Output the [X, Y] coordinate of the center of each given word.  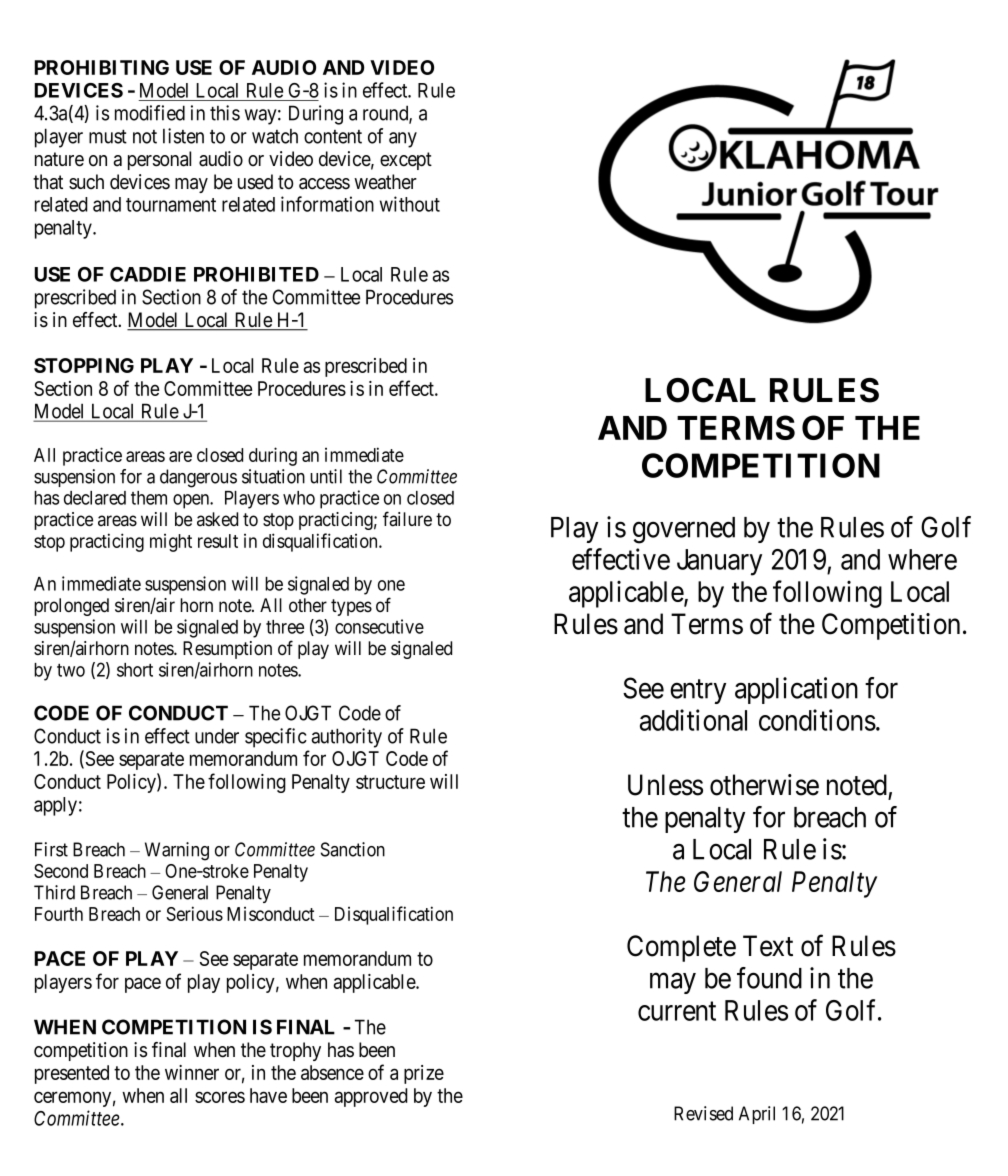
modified [150, 113]
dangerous [198, 478]
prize [424, 1074]
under [217, 736]
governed [684, 530]
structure [390, 782]
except [406, 161]
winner [192, 1072]
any [403, 140]
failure [407, 519]
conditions [817, 720]
